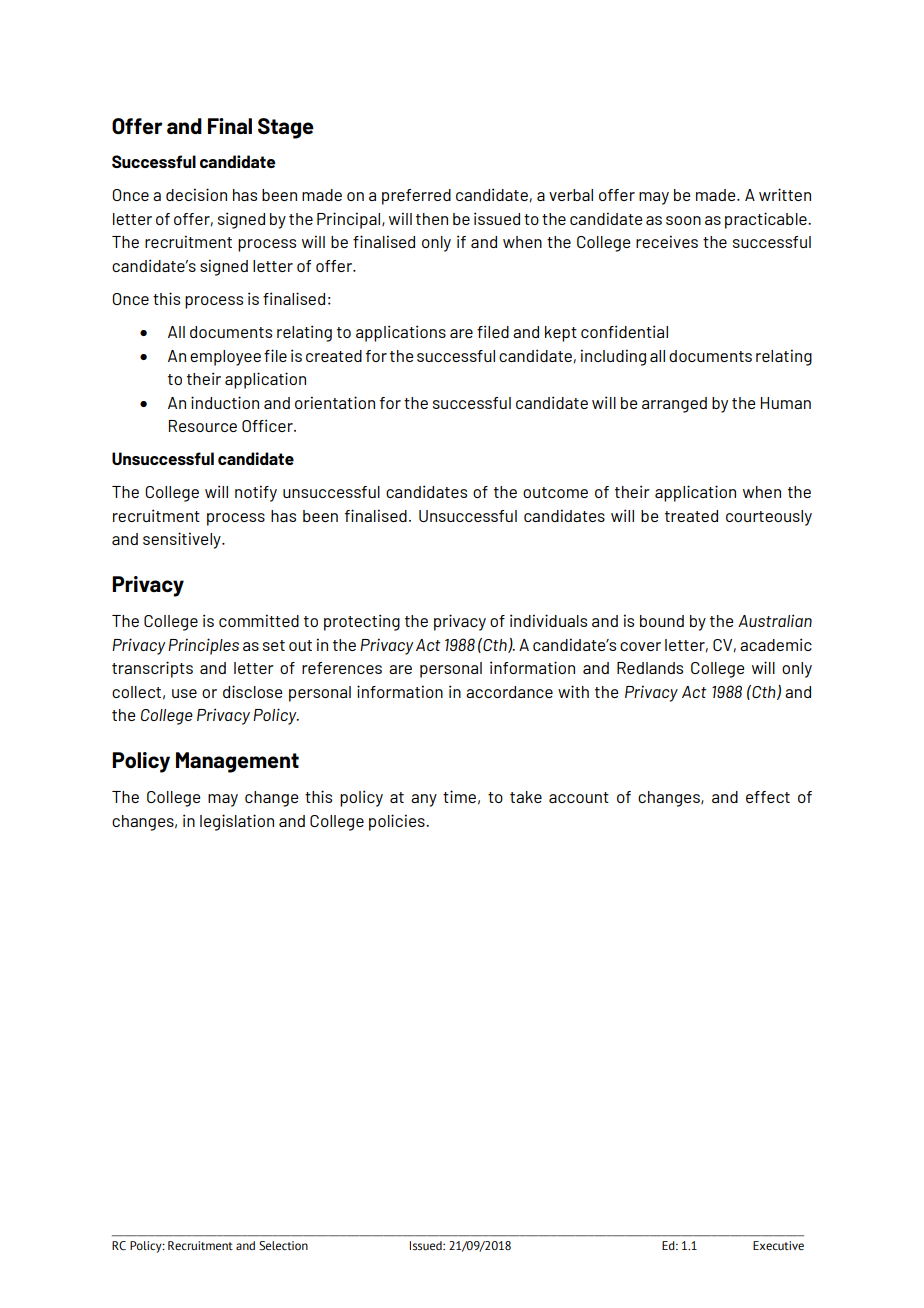  What do you see at coordinates (416, 197) in the screenshot?
I see `preferred` at bounding box center [416, 197].
